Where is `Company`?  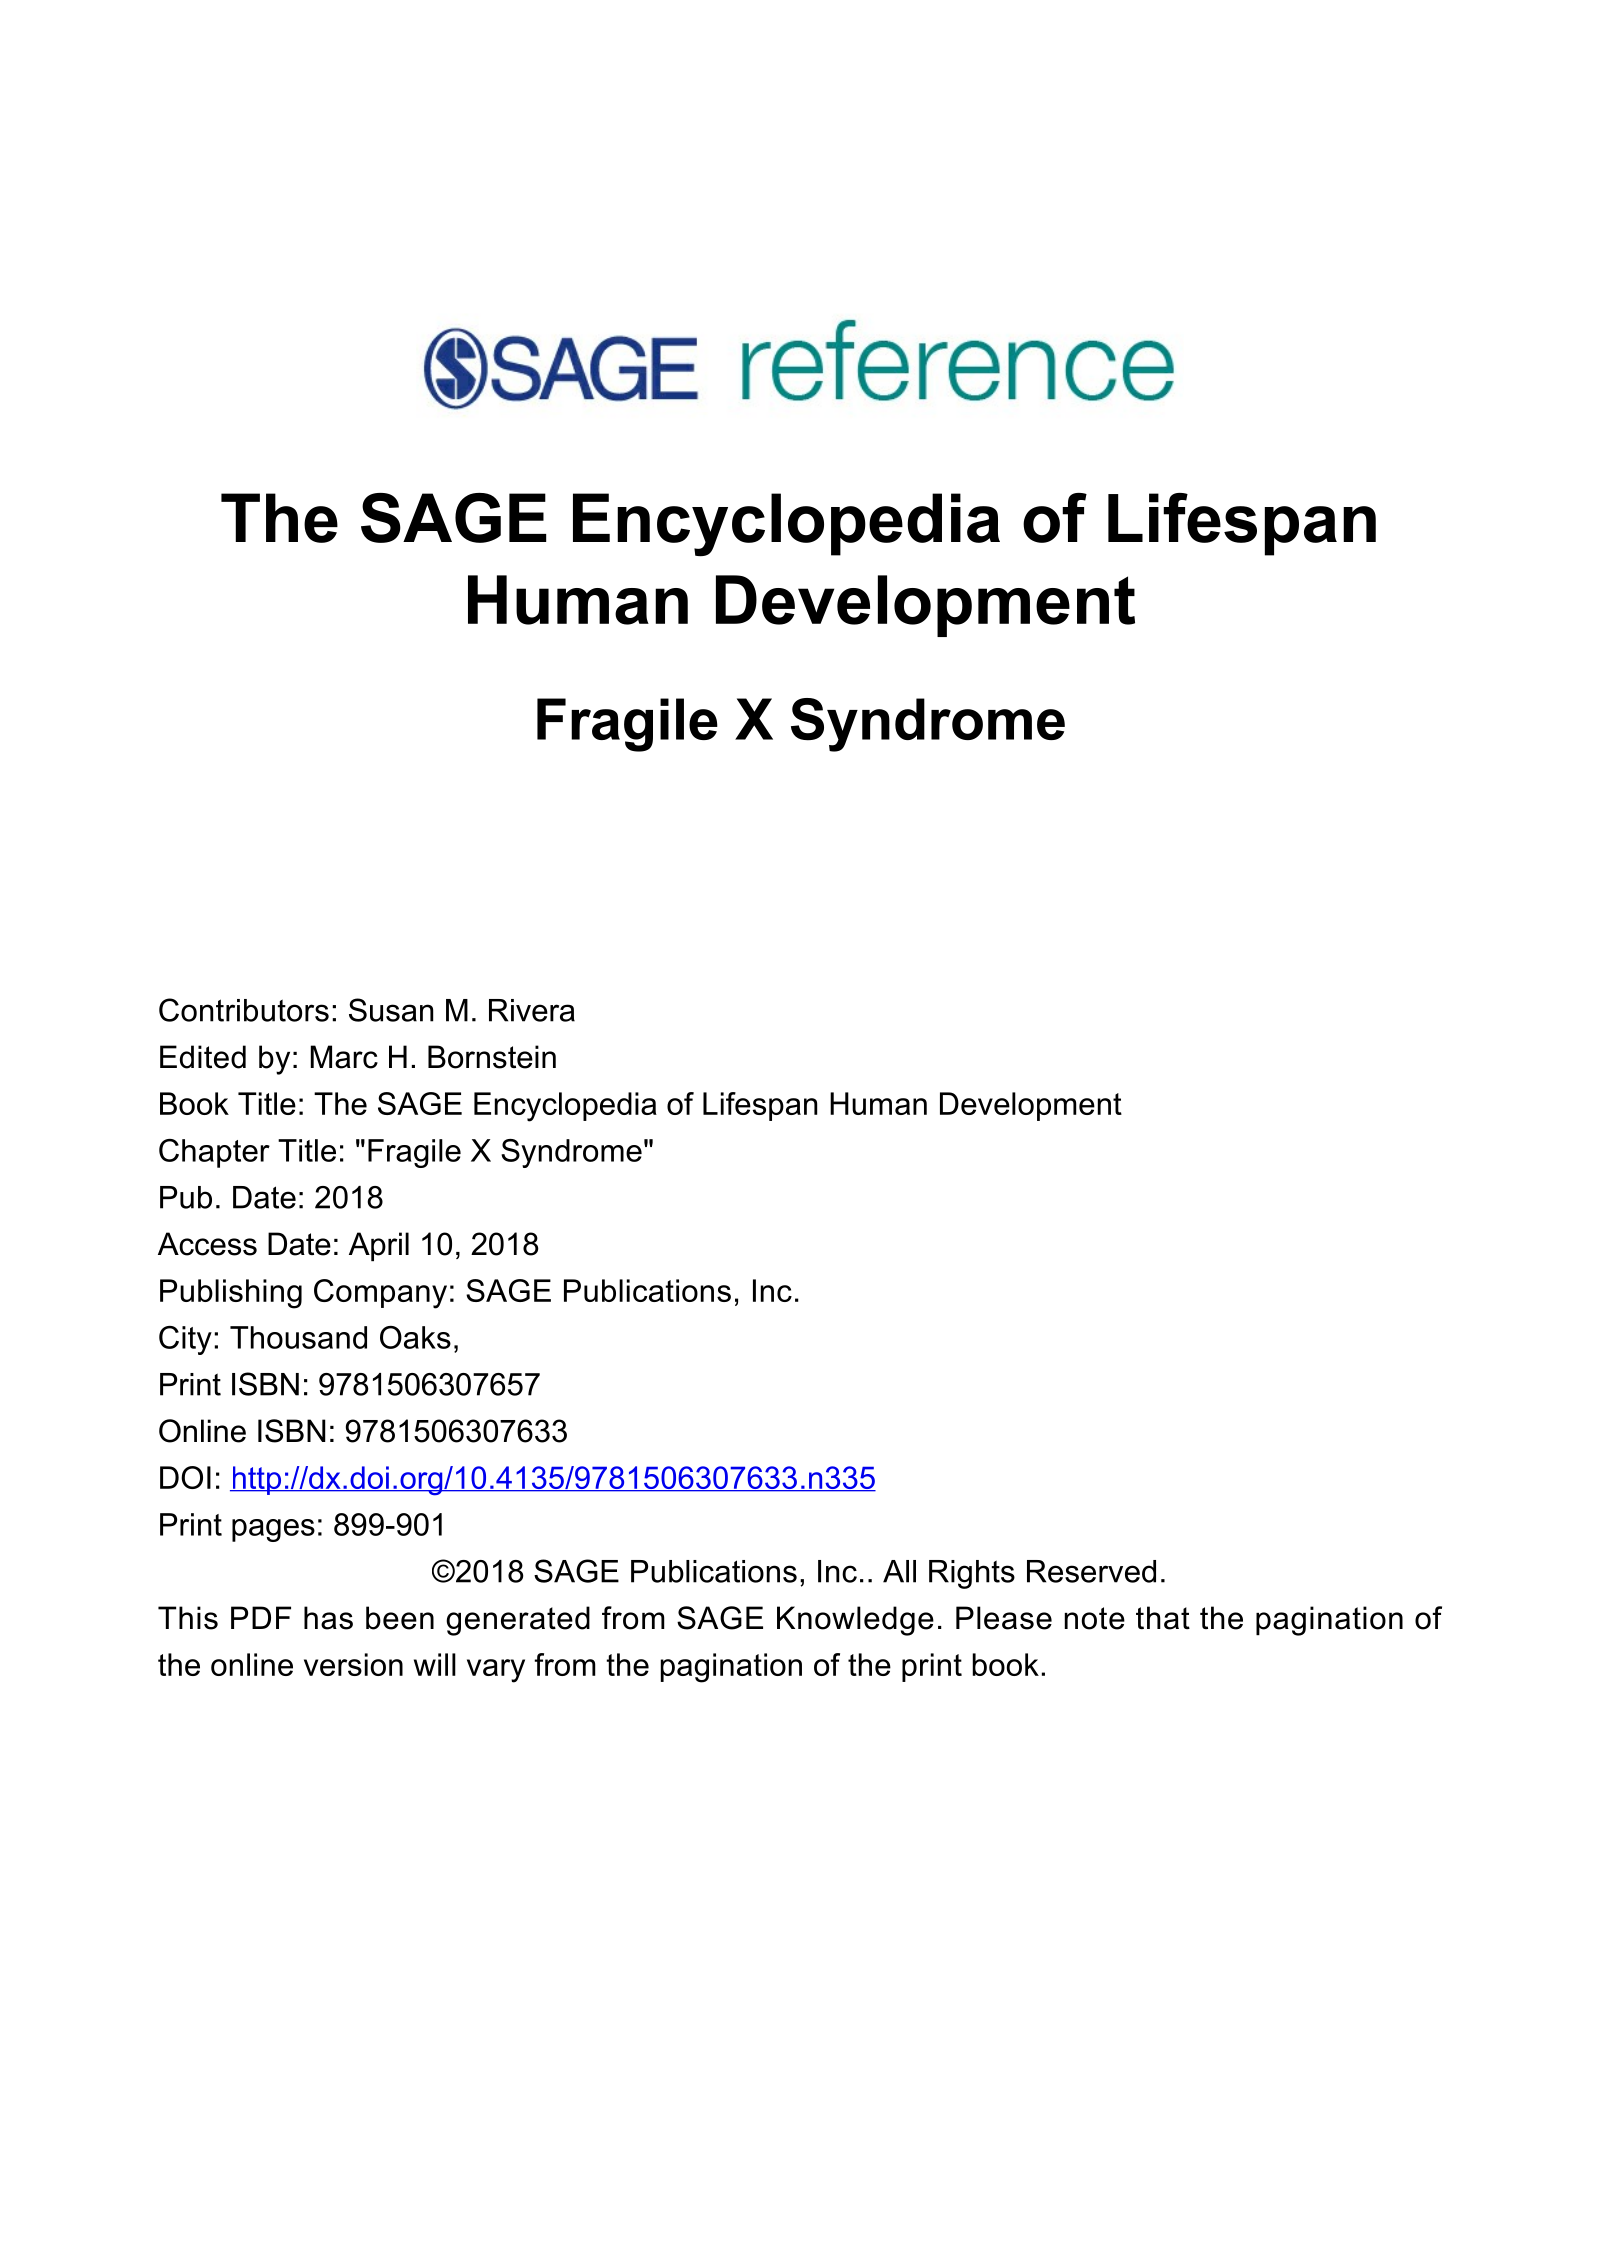 Company is located at coordinates (380, 1294).
